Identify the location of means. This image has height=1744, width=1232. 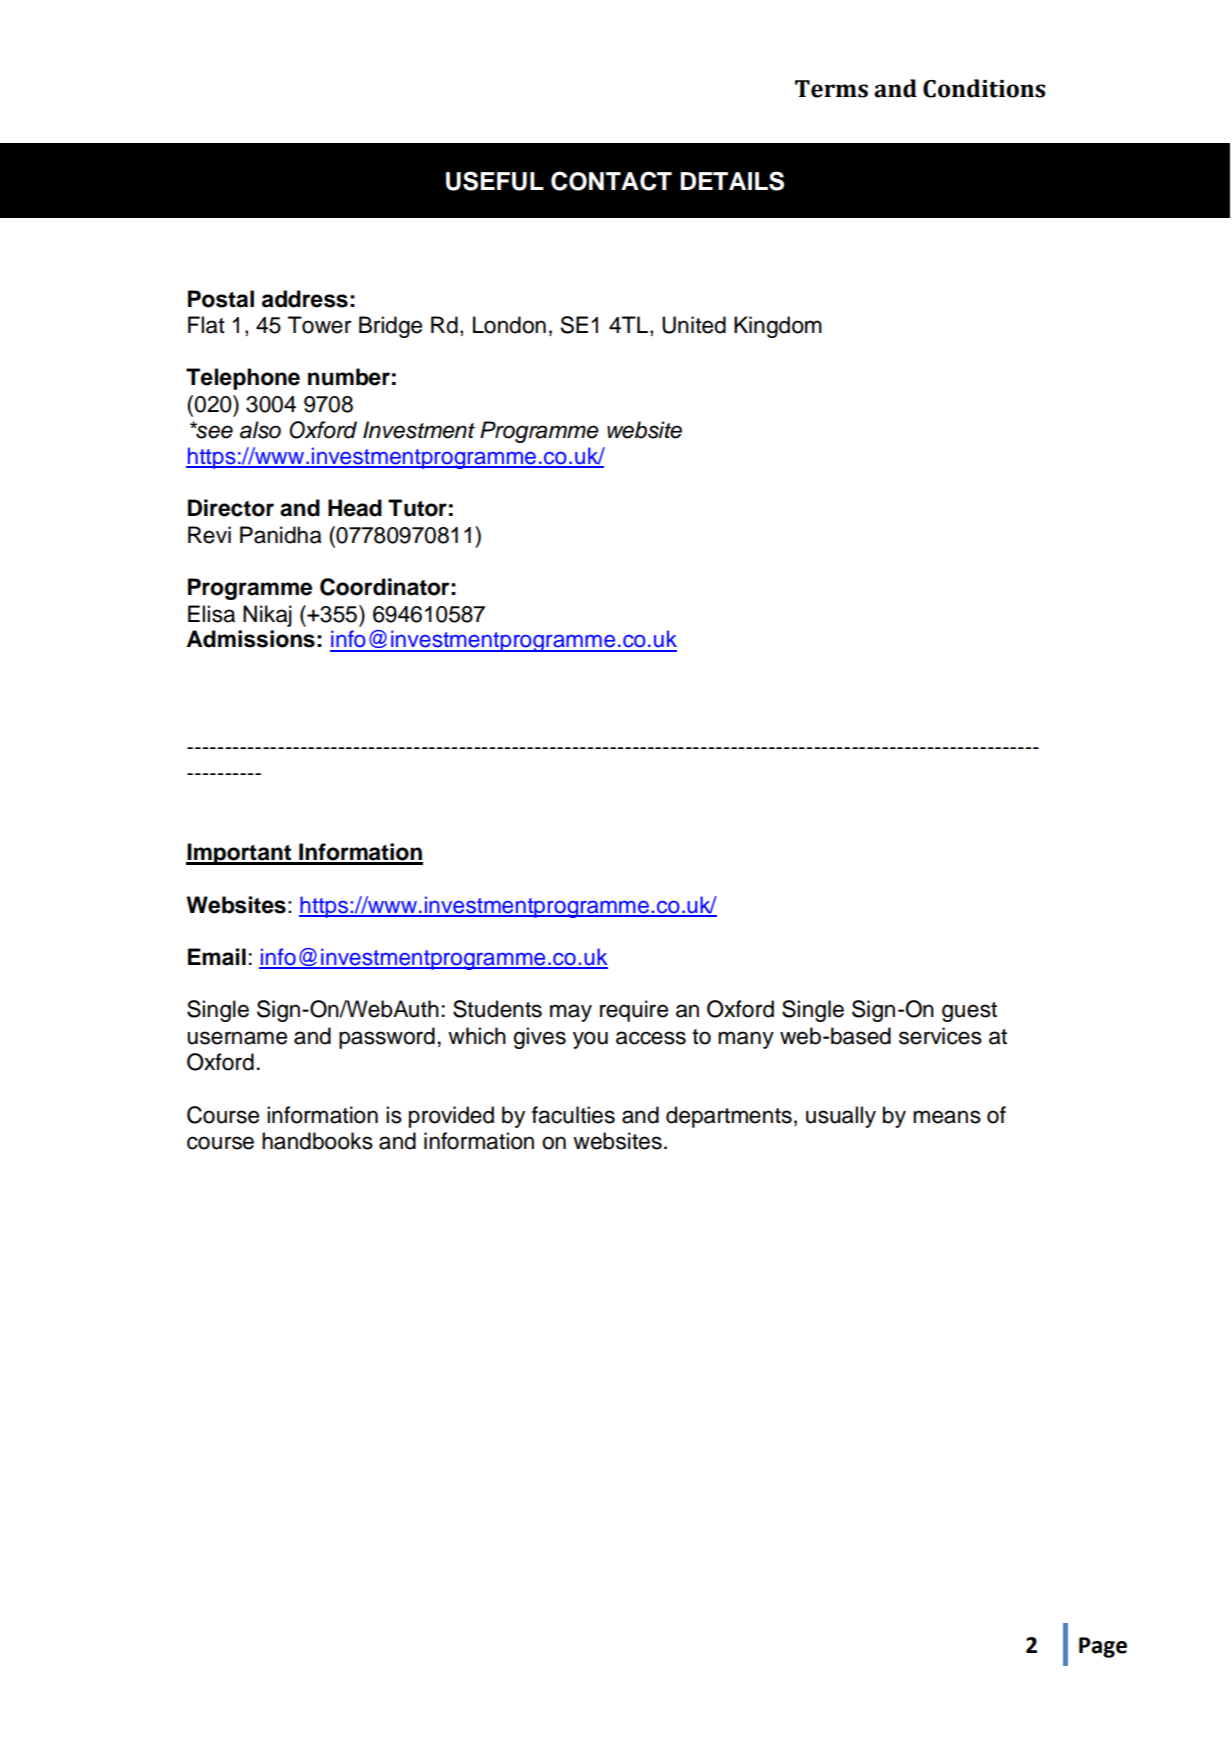
(947, 1117).
